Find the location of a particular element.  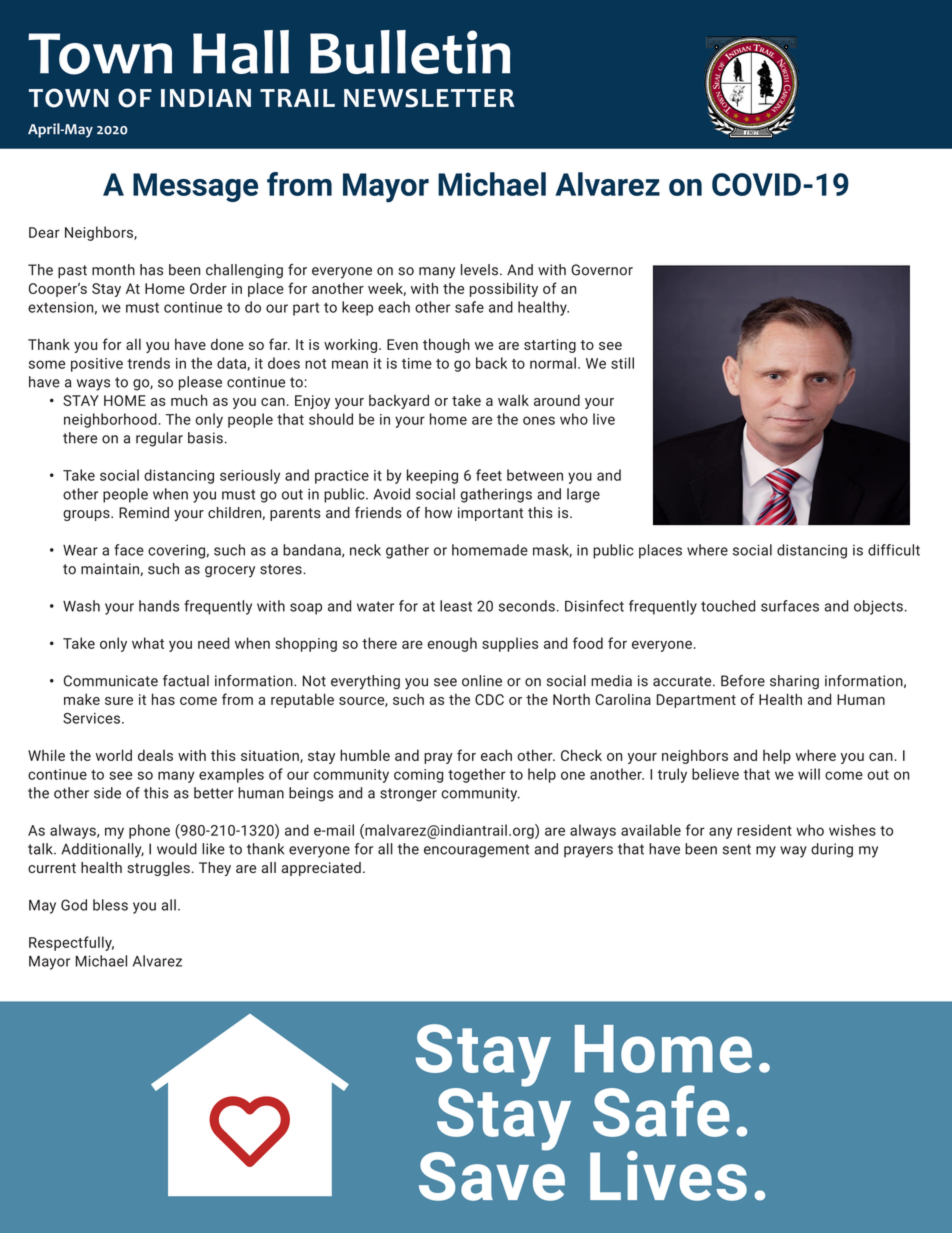

still is located at coordinates (622, 363).
